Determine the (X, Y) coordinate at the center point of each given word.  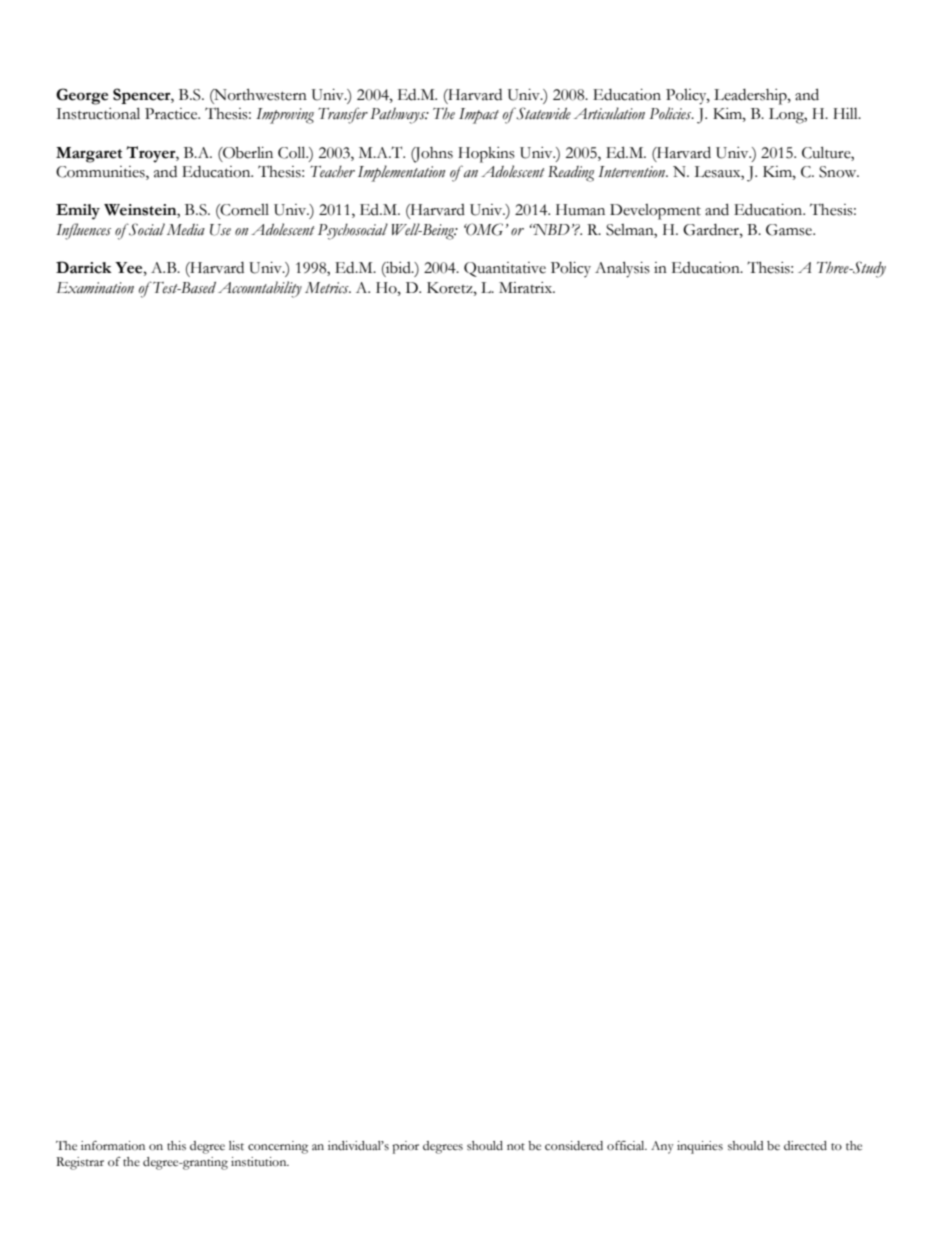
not (516, 1147)
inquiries (700, 1147)
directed (805, 1146)
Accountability (260, 289)
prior (405, 1147)
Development (655, 212)
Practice (172, 114)
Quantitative (505, 269)
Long (788, 116)
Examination (95, 288)
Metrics (328, 288)
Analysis (622, 269)
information (113, 1146)
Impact (479, 116)
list (236, 1146)
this (176, 1146)
